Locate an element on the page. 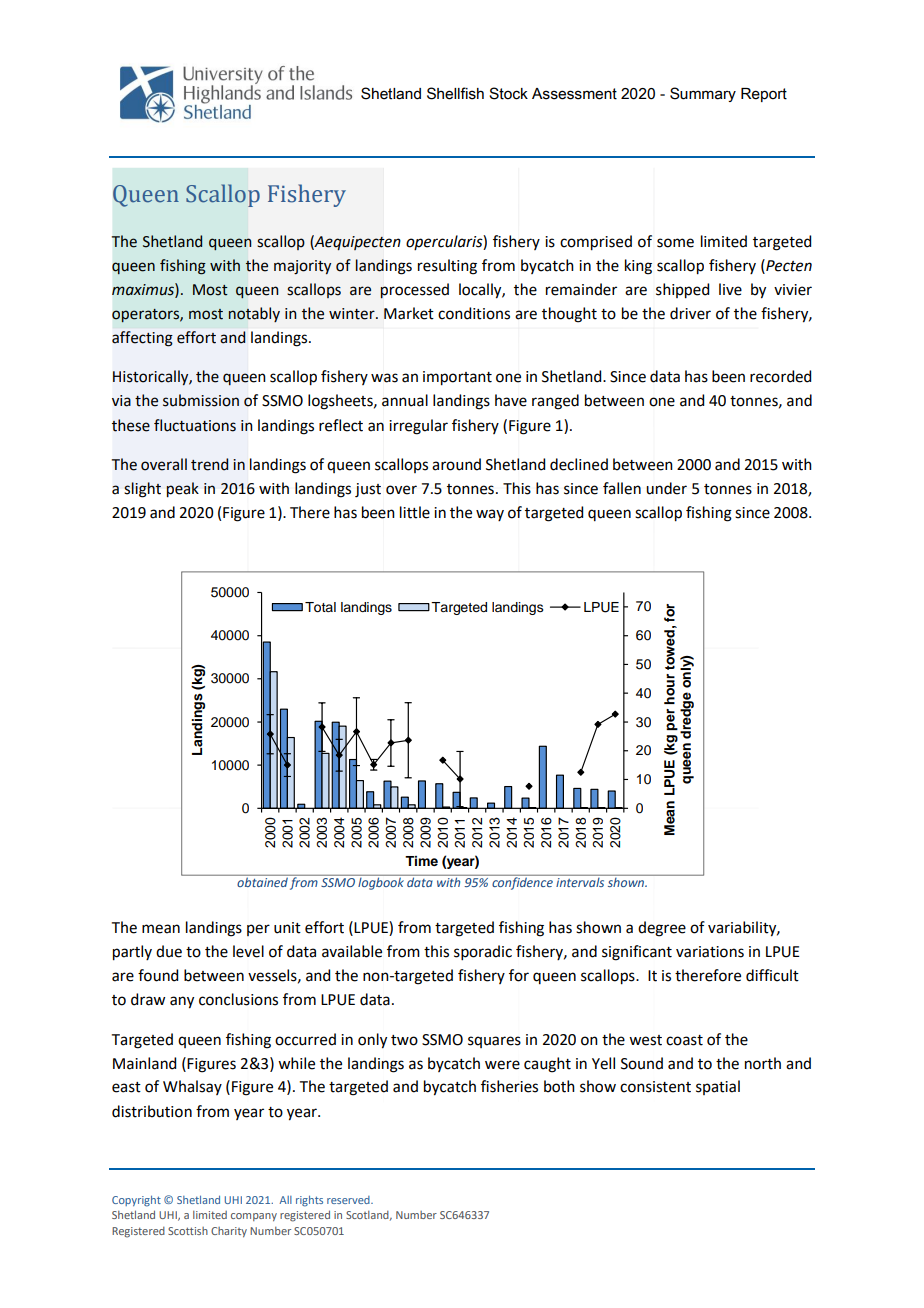 The width and height of the document is (924, 1308). intervals is located at coordinates (580, 881).
